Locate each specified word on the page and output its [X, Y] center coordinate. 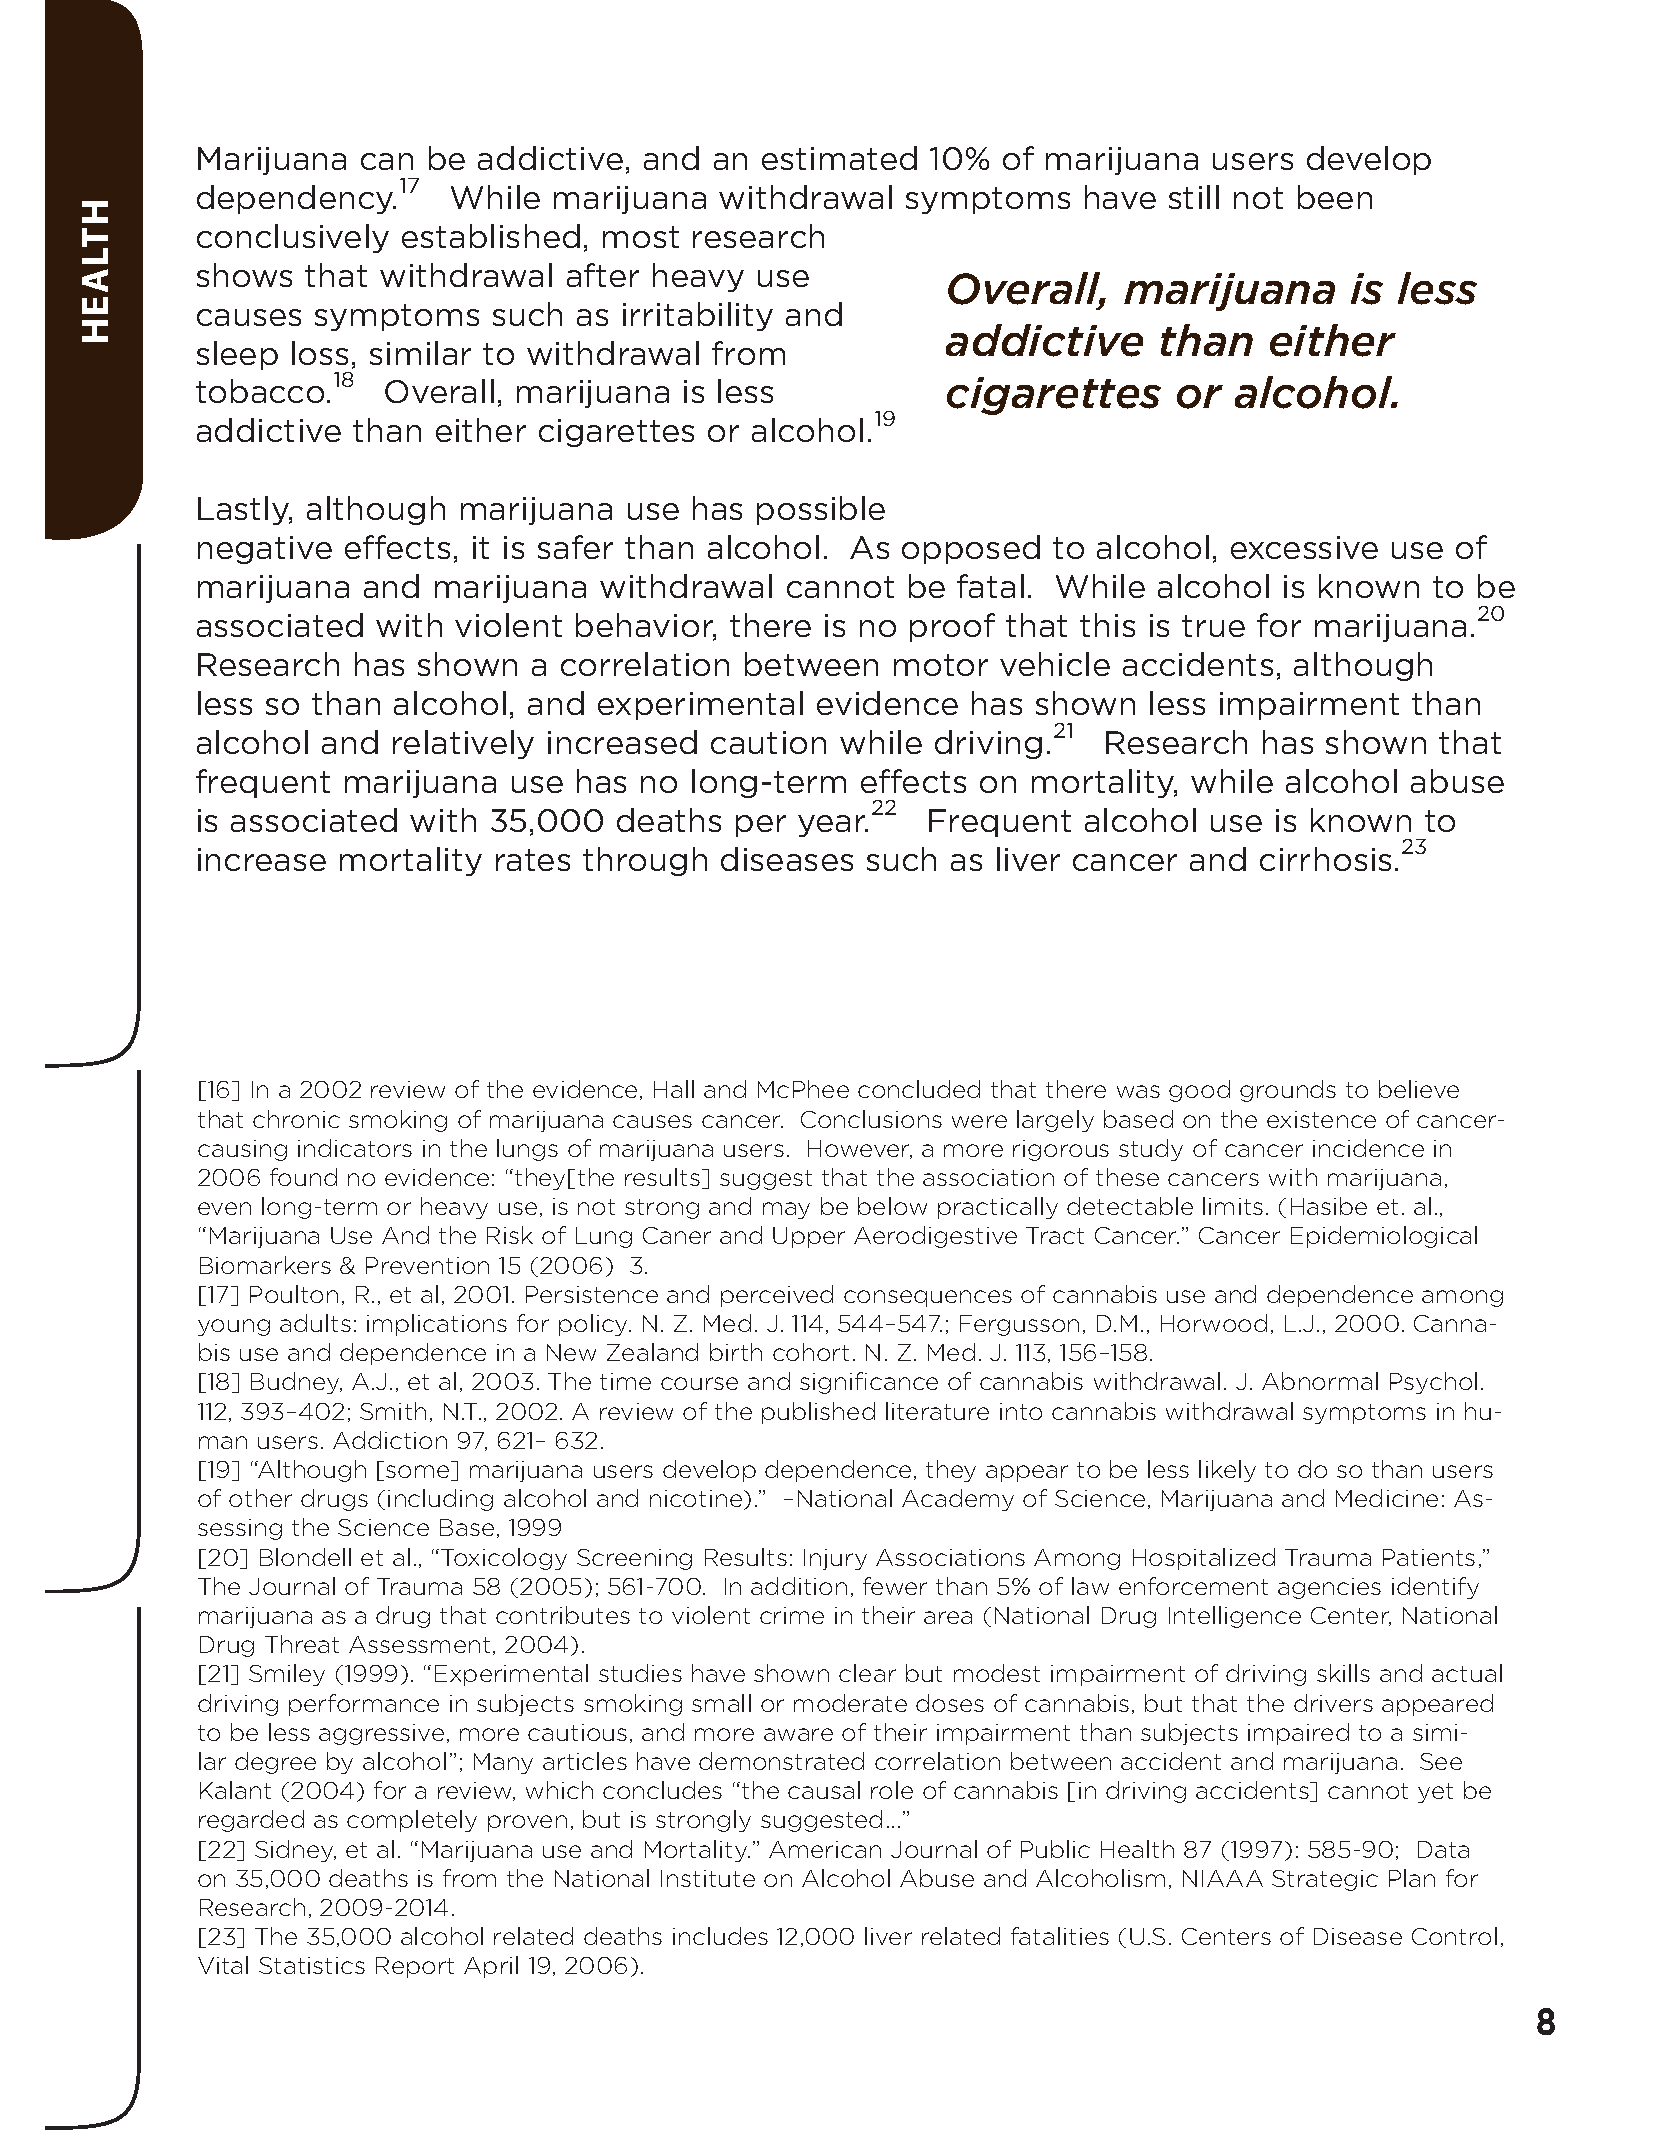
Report [415, 1967]
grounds [1288, 1091]
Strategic [1325, 1880]
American [825, 1849]
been [1335, 197]
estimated [839, 158]
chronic [296, 1119]
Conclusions [871, 1119]
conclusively [293, 238]
